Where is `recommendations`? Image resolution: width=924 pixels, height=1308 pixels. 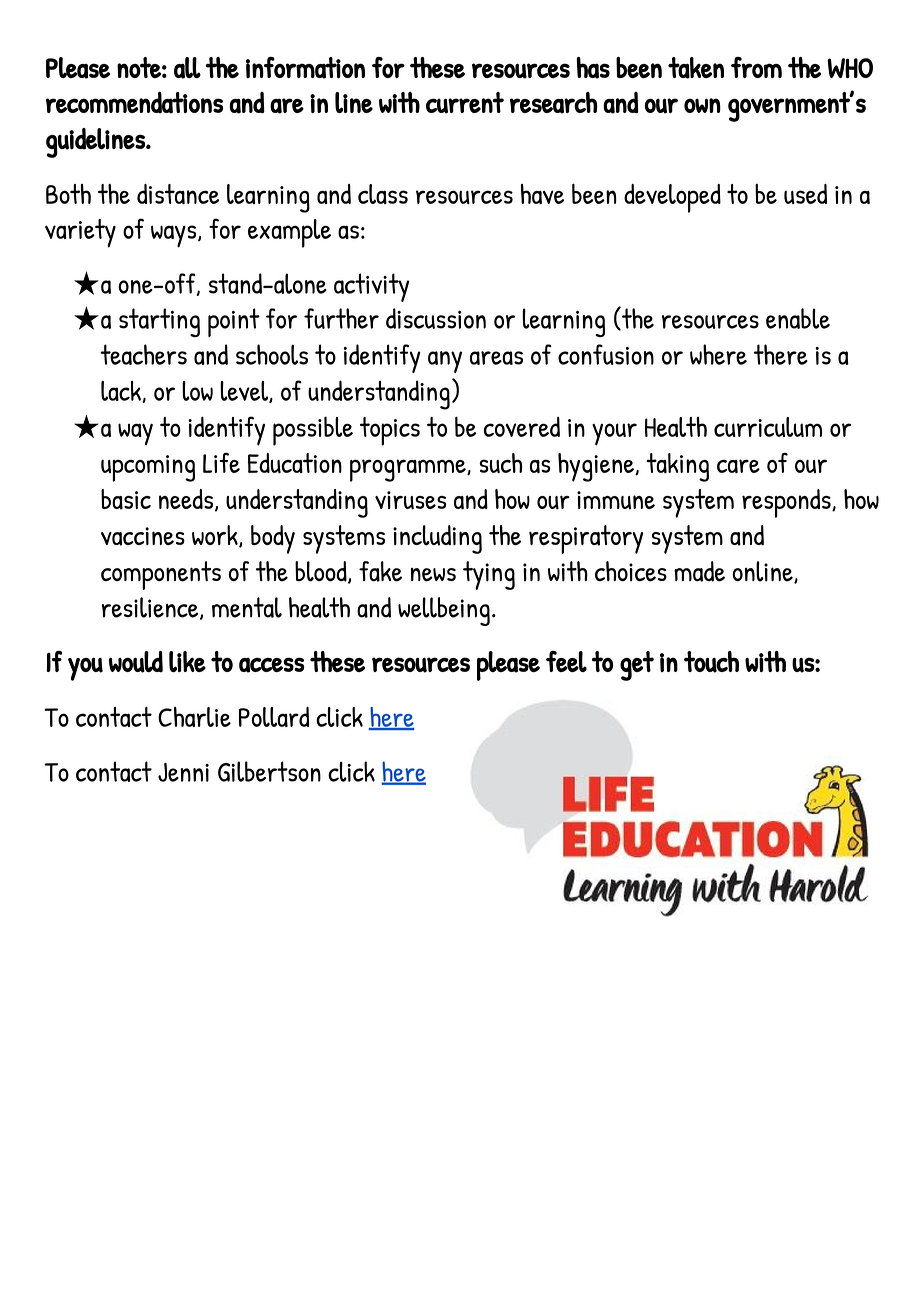
recommendations is located at coordinates (134, 103).
